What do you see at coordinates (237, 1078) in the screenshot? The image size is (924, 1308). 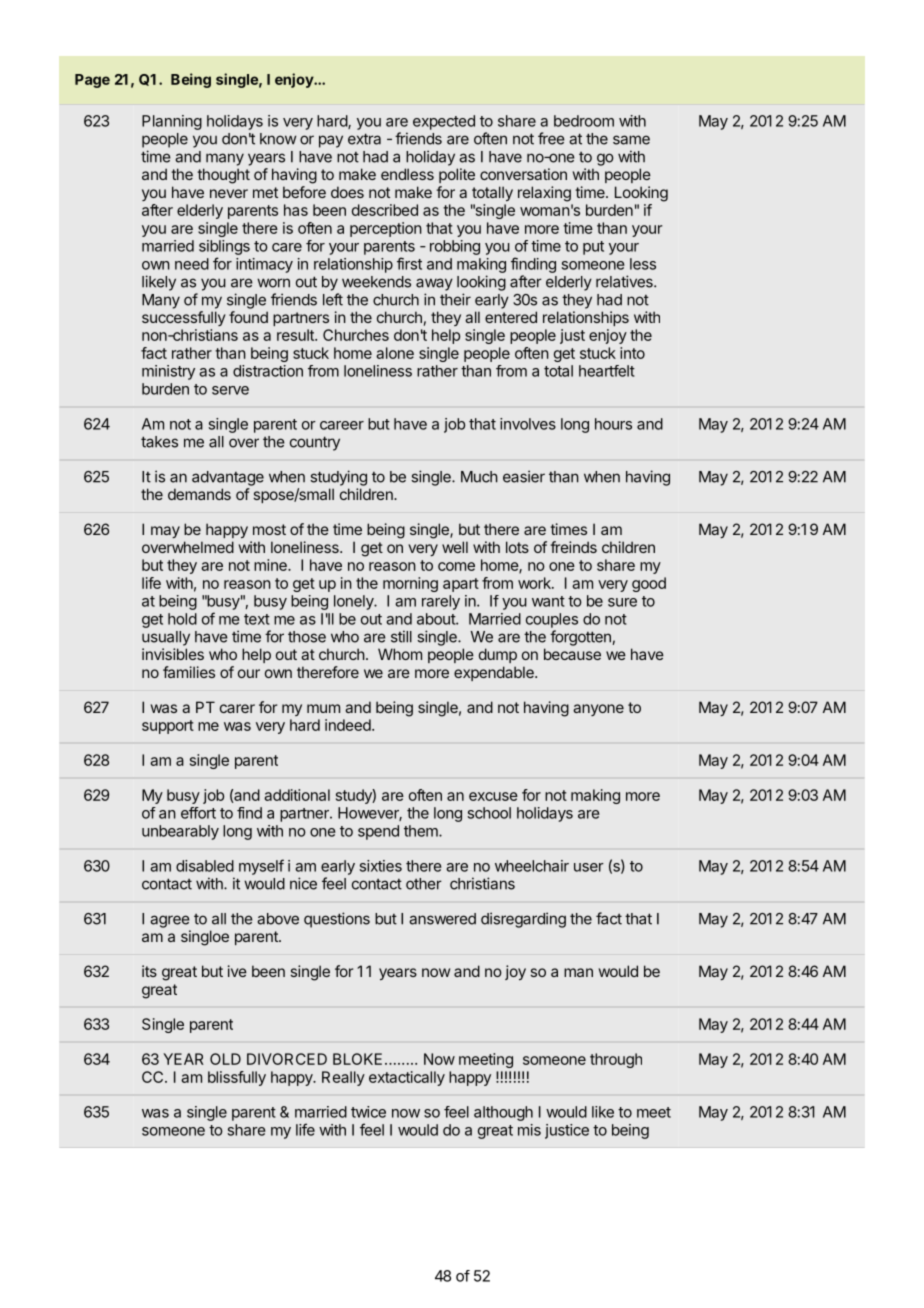 I see `blissfully` at bounding box center [237, 1078].
